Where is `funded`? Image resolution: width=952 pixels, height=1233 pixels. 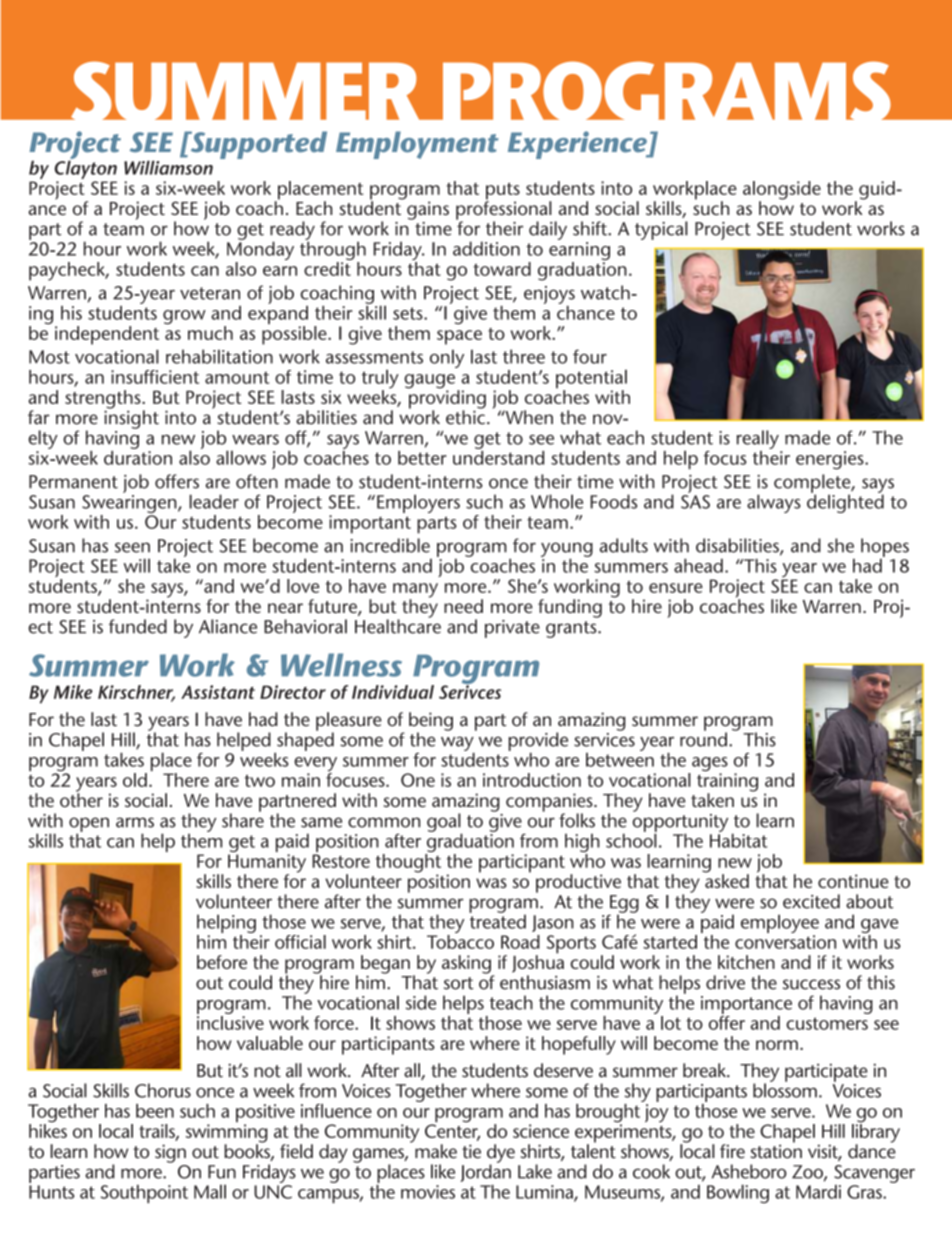
funded is located at coordinates (138, 626).
